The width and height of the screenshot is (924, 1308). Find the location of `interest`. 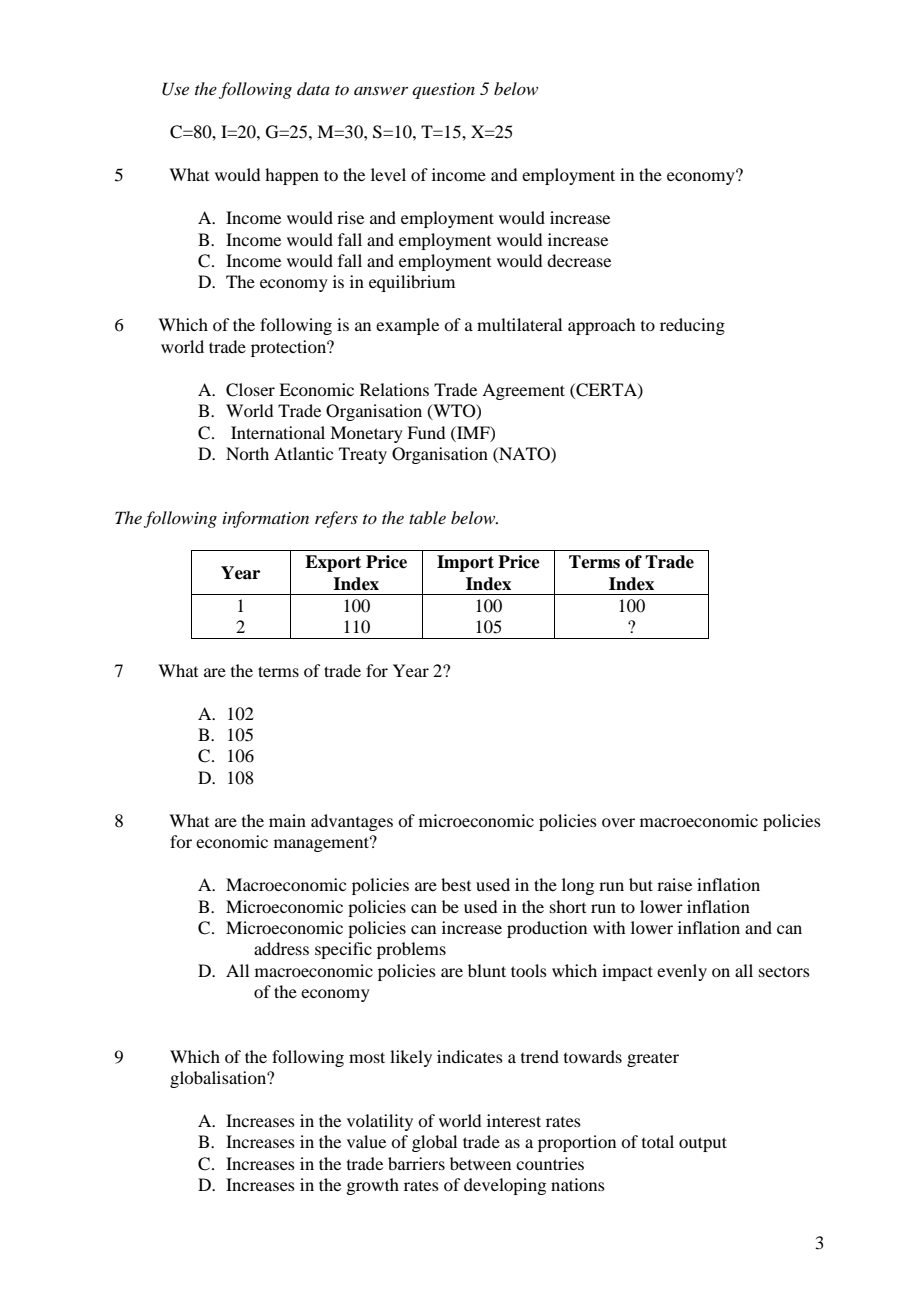

interest is located at coordinates (514, 1120).
